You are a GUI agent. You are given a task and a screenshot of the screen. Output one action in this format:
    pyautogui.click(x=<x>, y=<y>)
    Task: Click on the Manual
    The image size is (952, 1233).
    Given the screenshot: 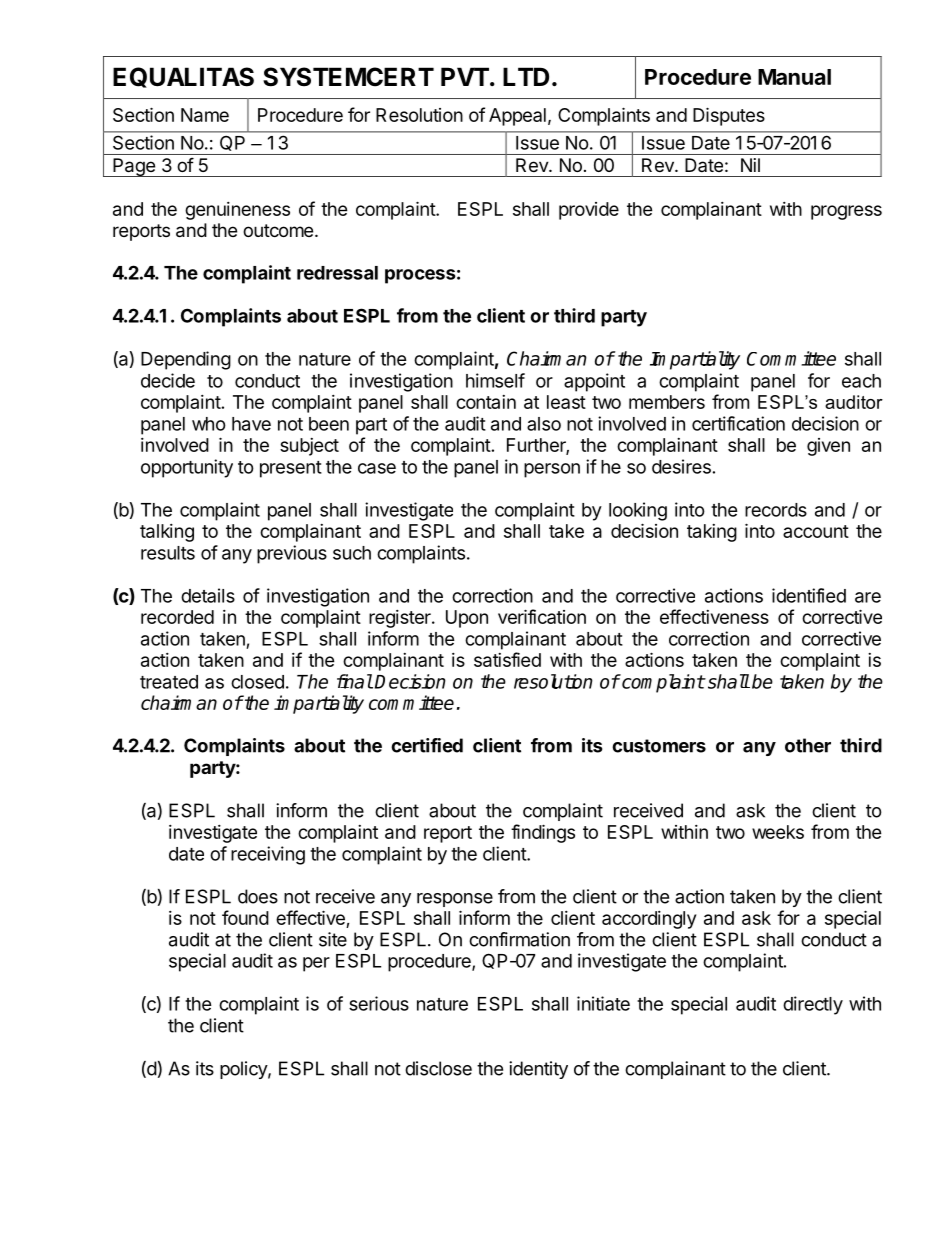 What is the action you would take?
    pyautogui.click(x=794, y=77)
